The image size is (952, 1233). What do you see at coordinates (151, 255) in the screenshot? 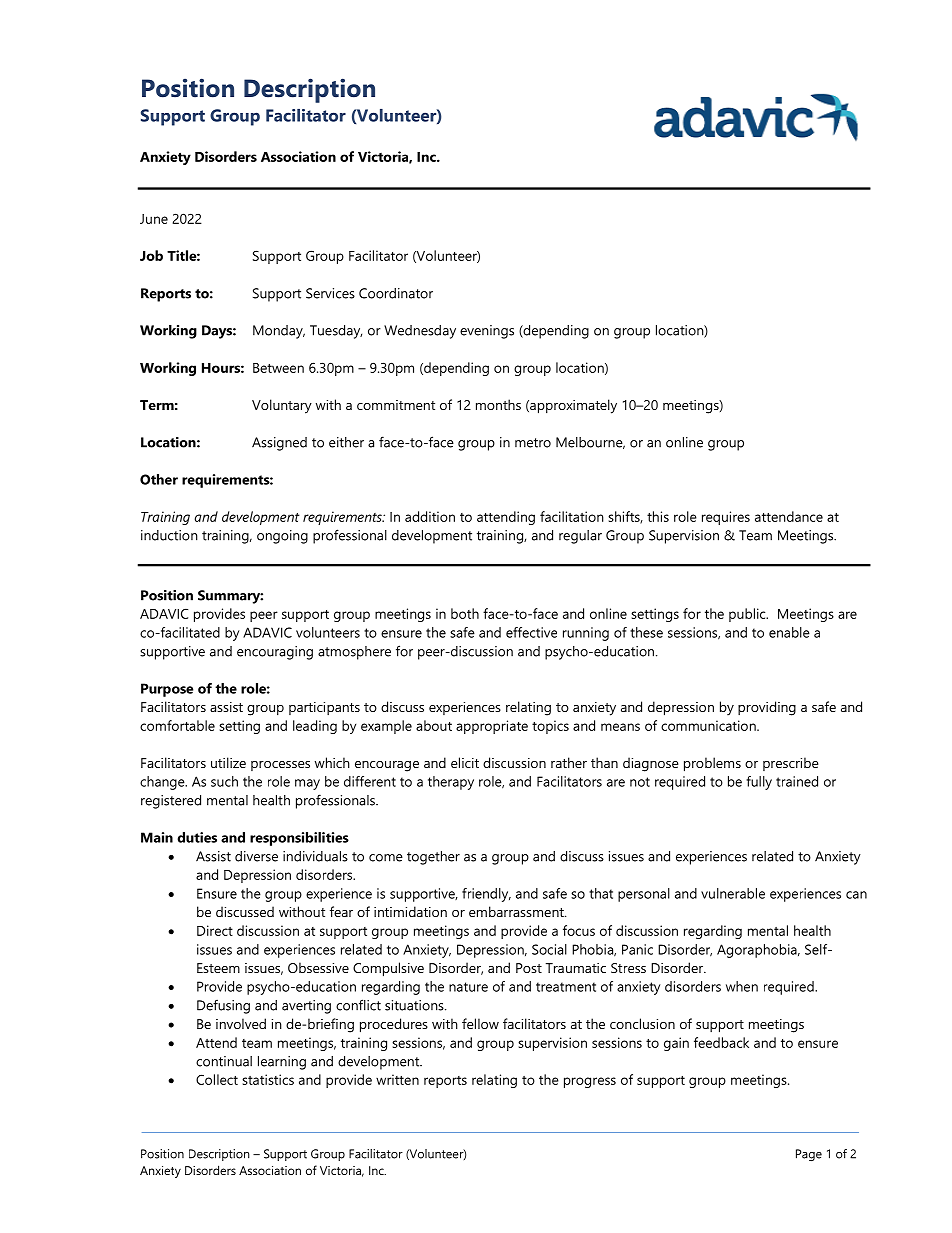
I see `Job` at bounding box center [151, 255].
